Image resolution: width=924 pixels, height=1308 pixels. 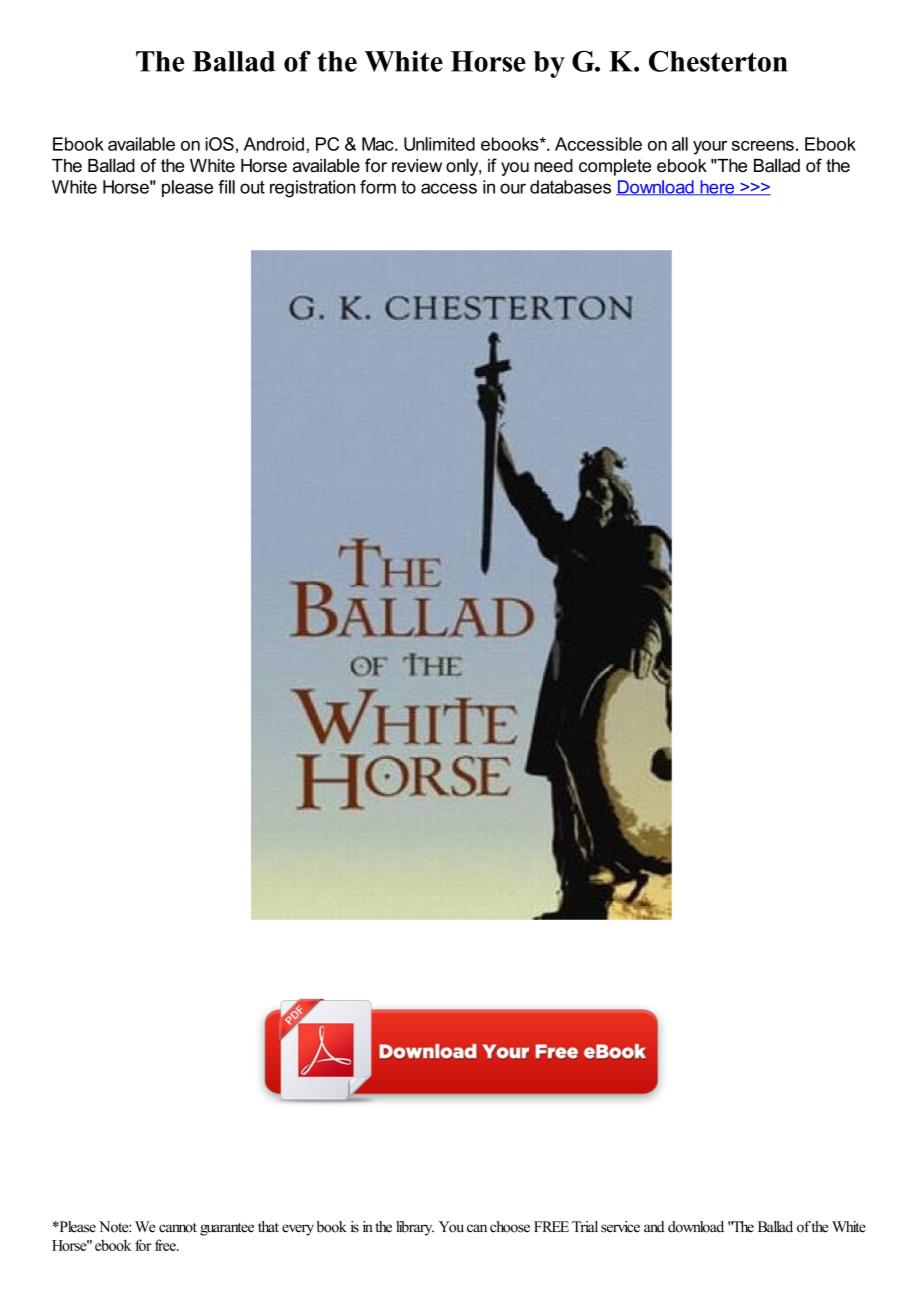 What do you see at coordinates (615, 167) in the document?
I see `complete` at bounding box center [615, 167].
